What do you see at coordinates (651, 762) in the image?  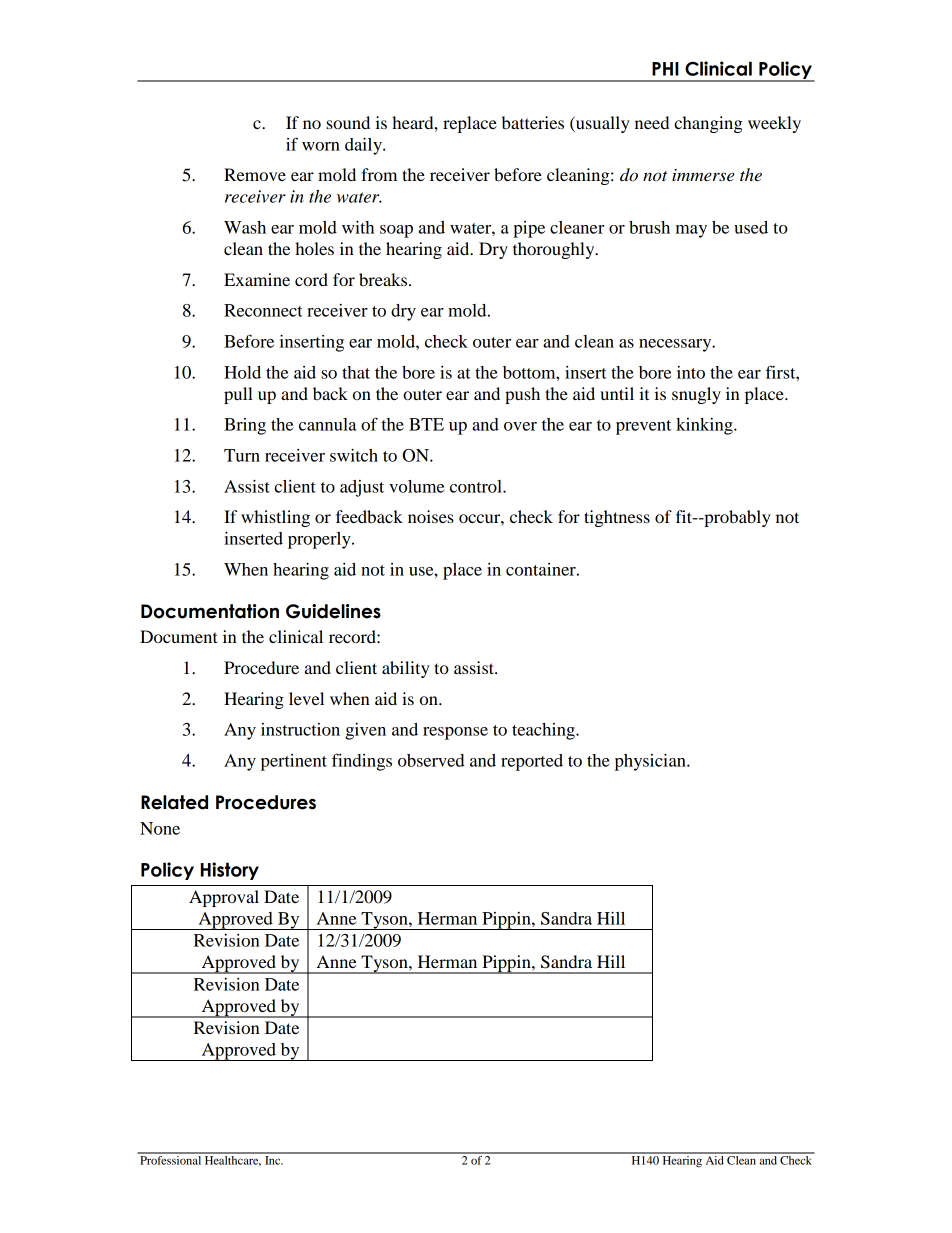 I see `physician` at bounding box center [651, 762].
